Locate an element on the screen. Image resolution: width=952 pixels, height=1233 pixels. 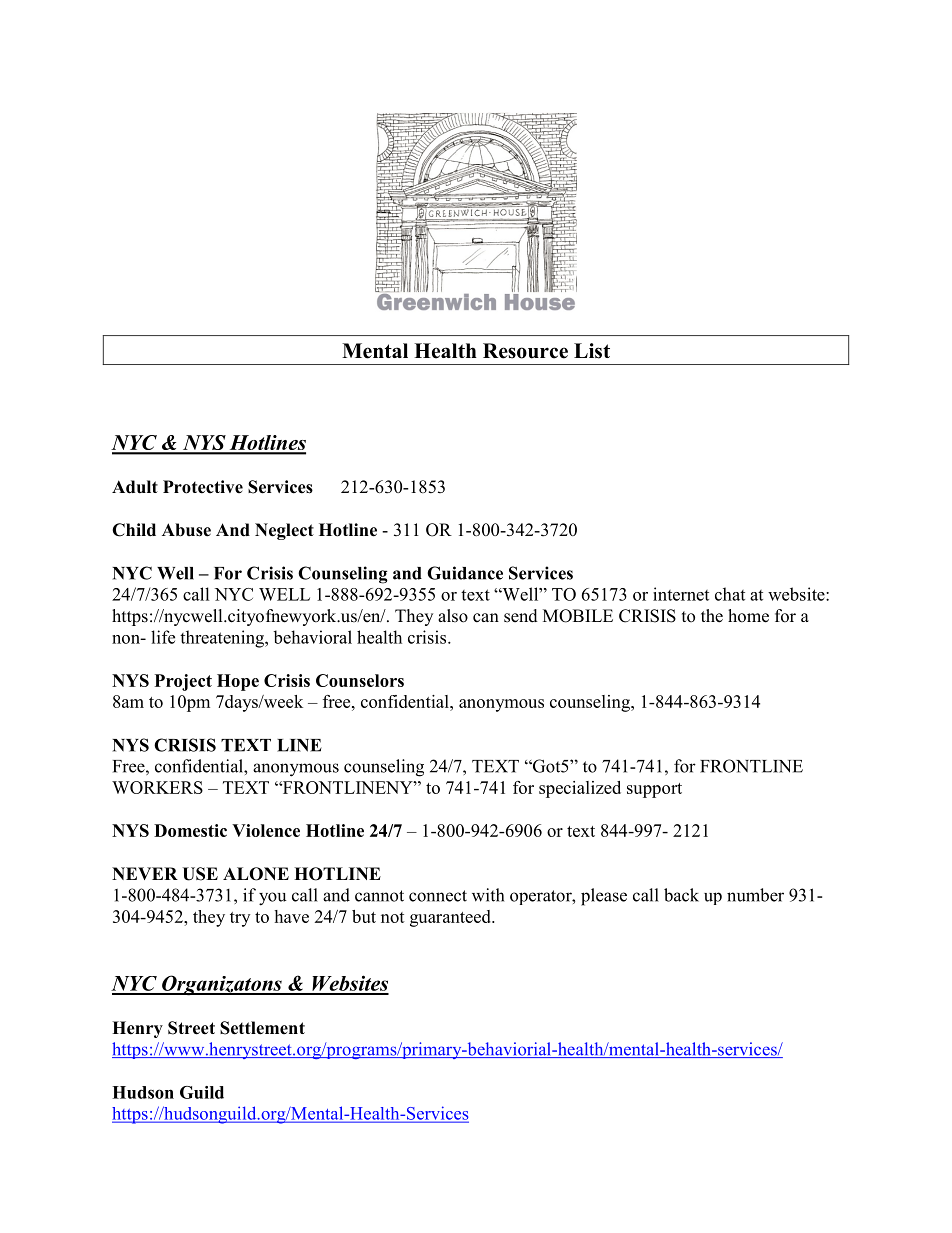
Abuse is located at coordinates (186, 530).
